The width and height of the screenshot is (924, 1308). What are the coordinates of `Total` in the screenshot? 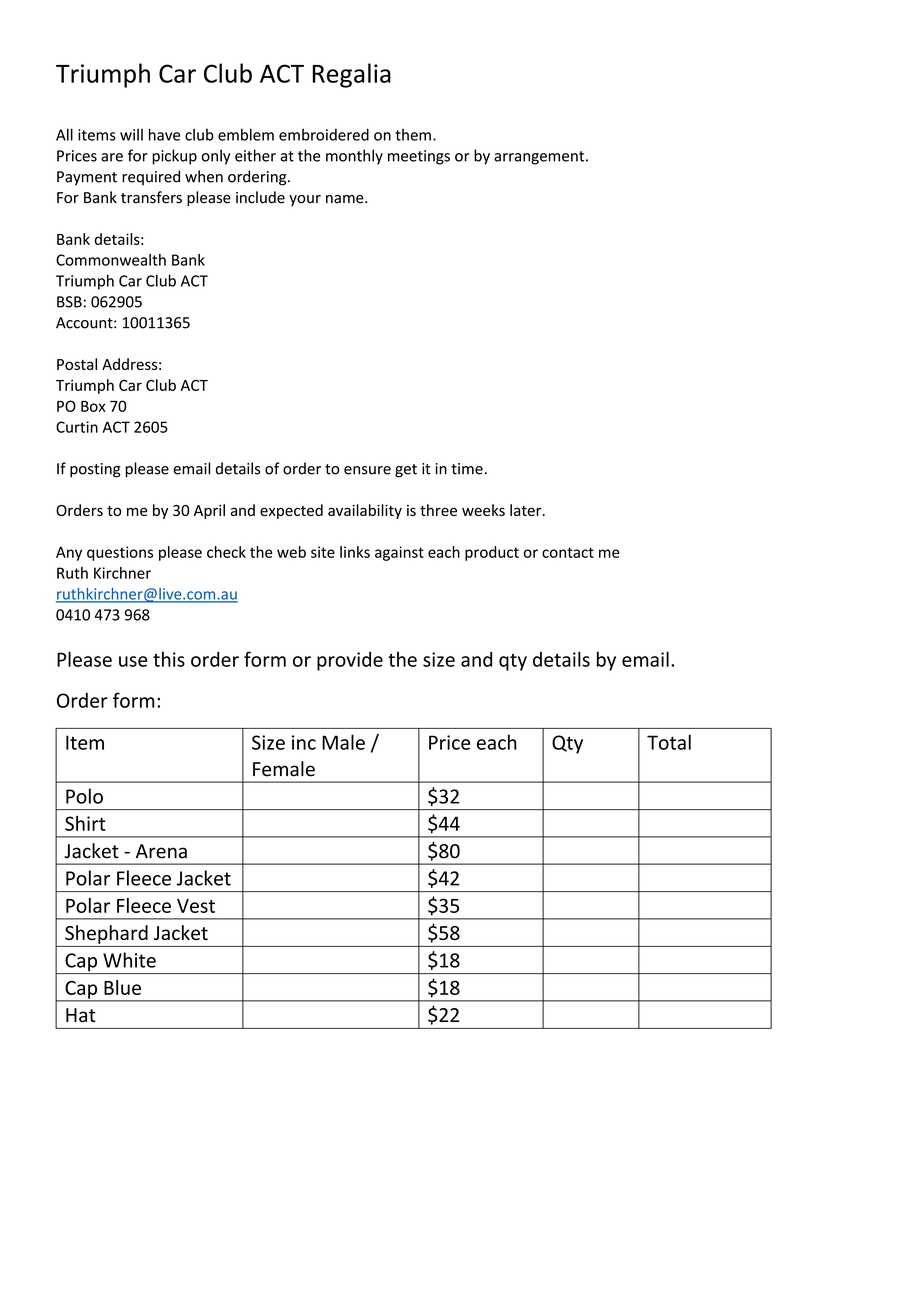 It's located at (669, 742).
